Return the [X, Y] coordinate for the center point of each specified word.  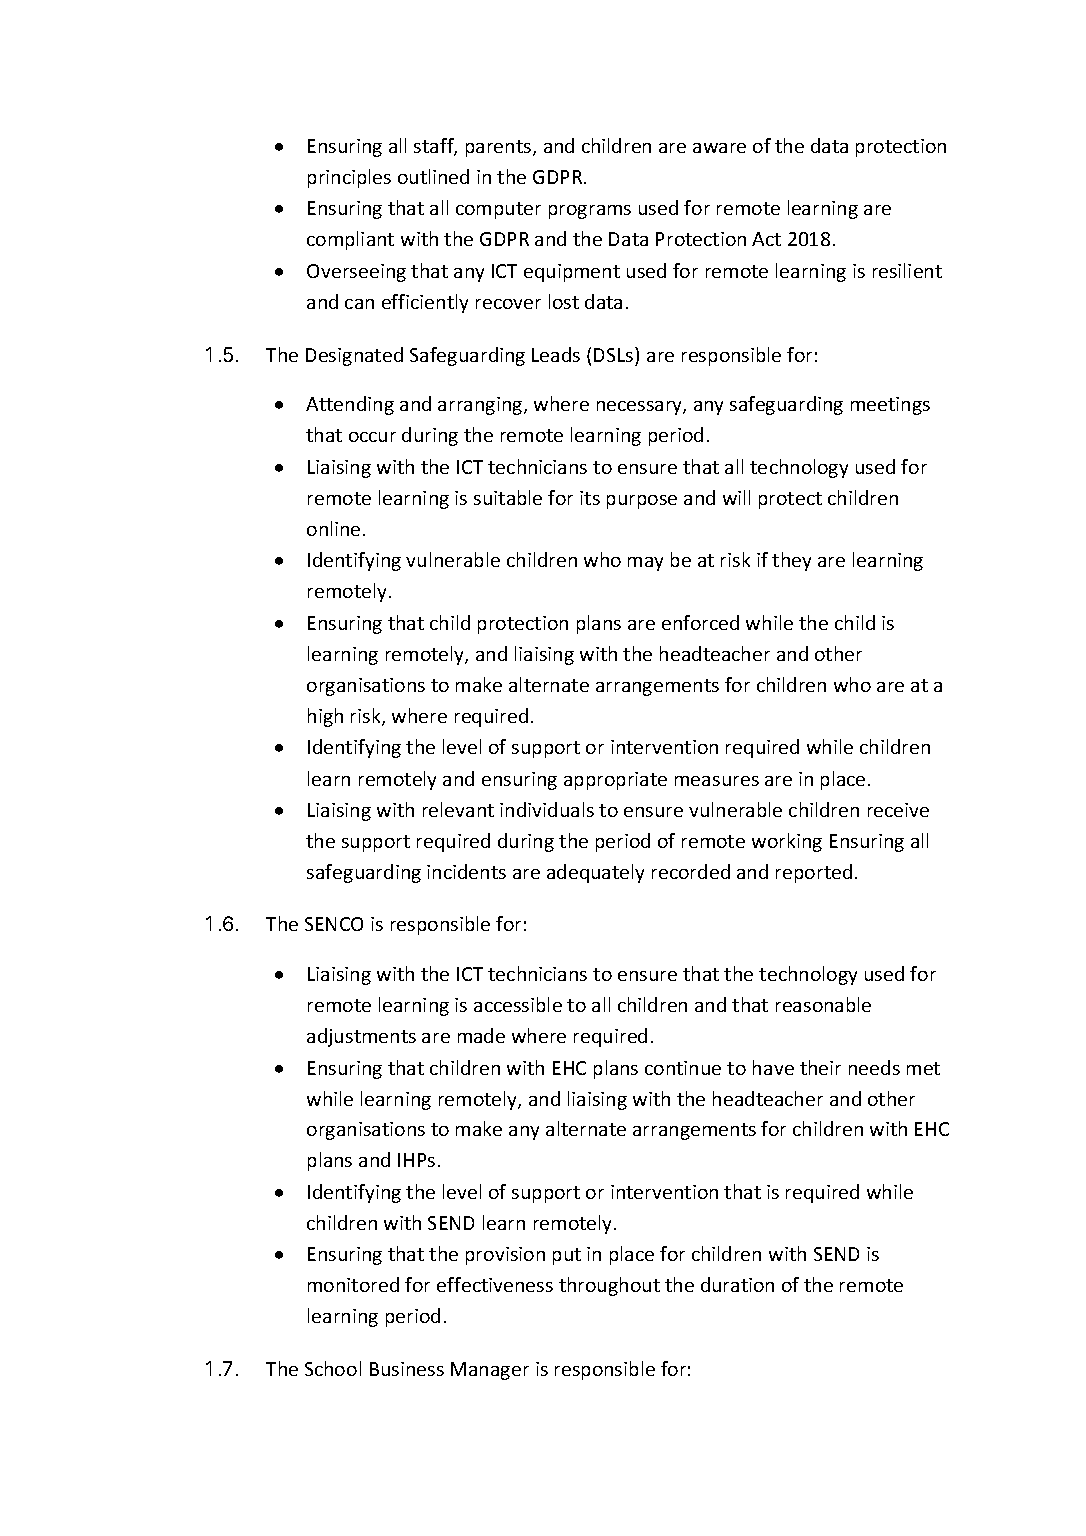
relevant [458, 809]
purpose [642, 502]
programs [590, 212]
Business [407, 1369]
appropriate [615, 781]
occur [372, 437]
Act [766, 239]
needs [874, 1067]
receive [898, 810]
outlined [433, 176]
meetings [890, 406]
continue [683, 1068]
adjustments [361, 1037]
